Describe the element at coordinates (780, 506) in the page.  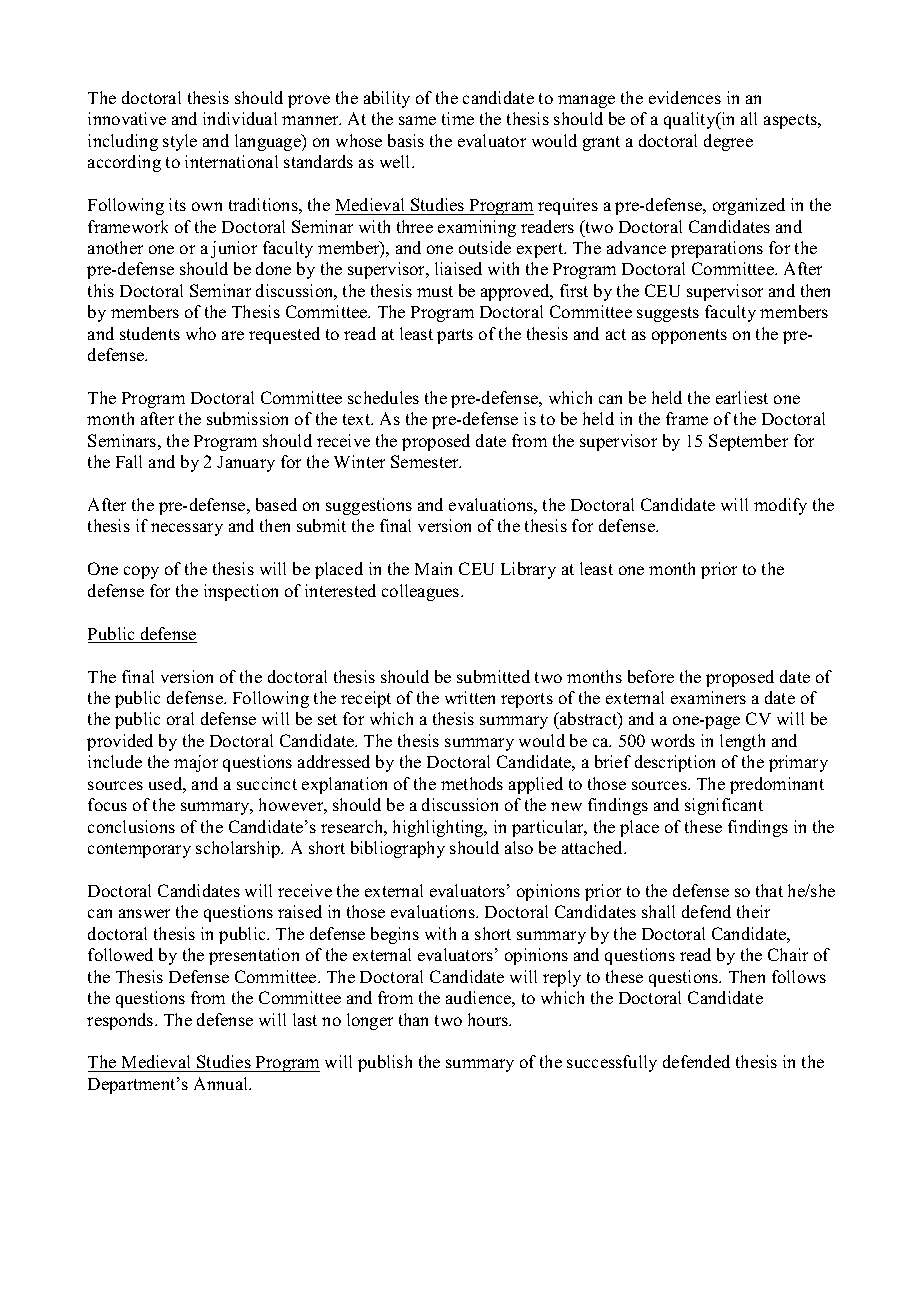
I see `modify` at that location.
